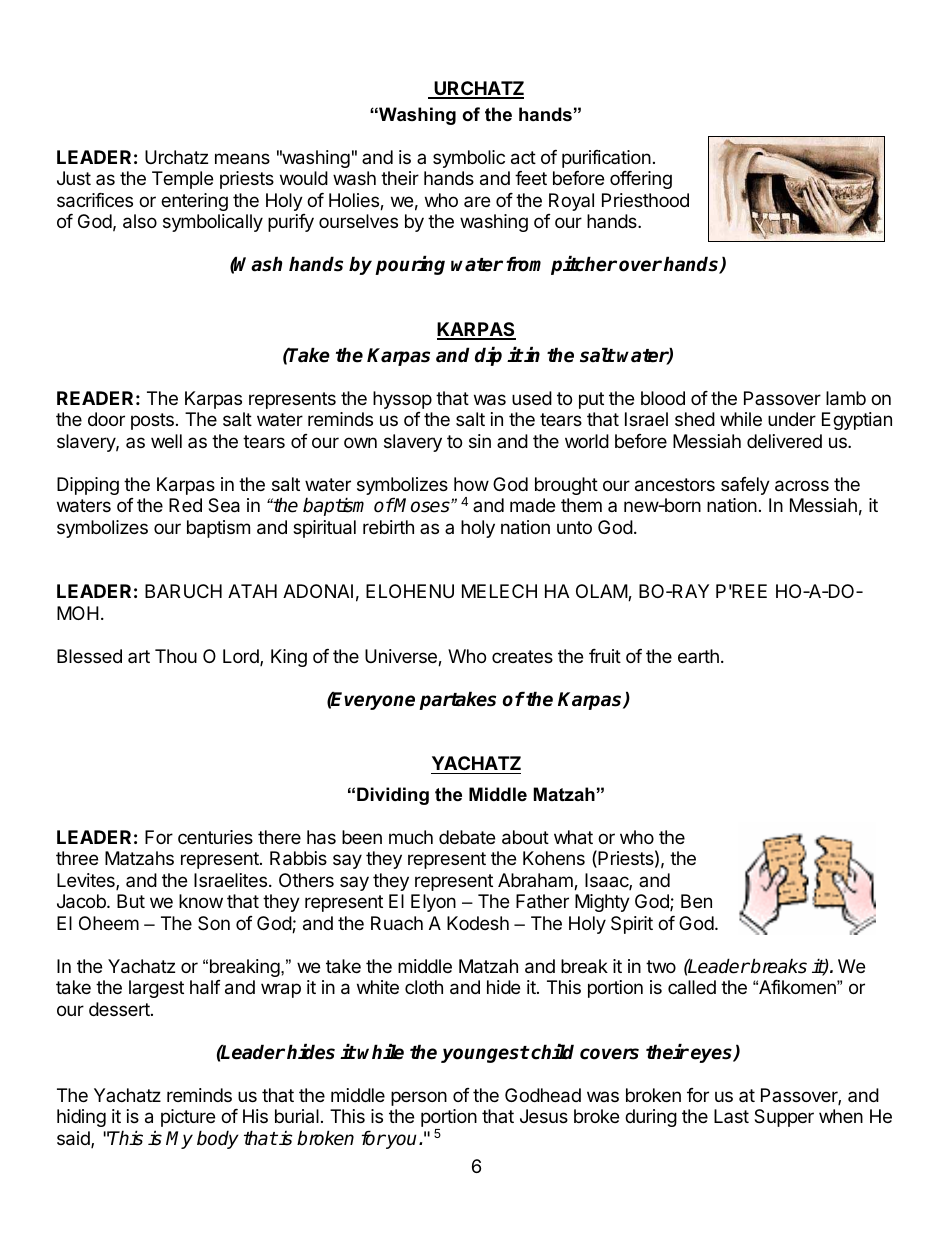 The image size is (952, 1233). Describe the element at coordinates (645, 200) in the screenshot. I see `Priesthood` at that location.
